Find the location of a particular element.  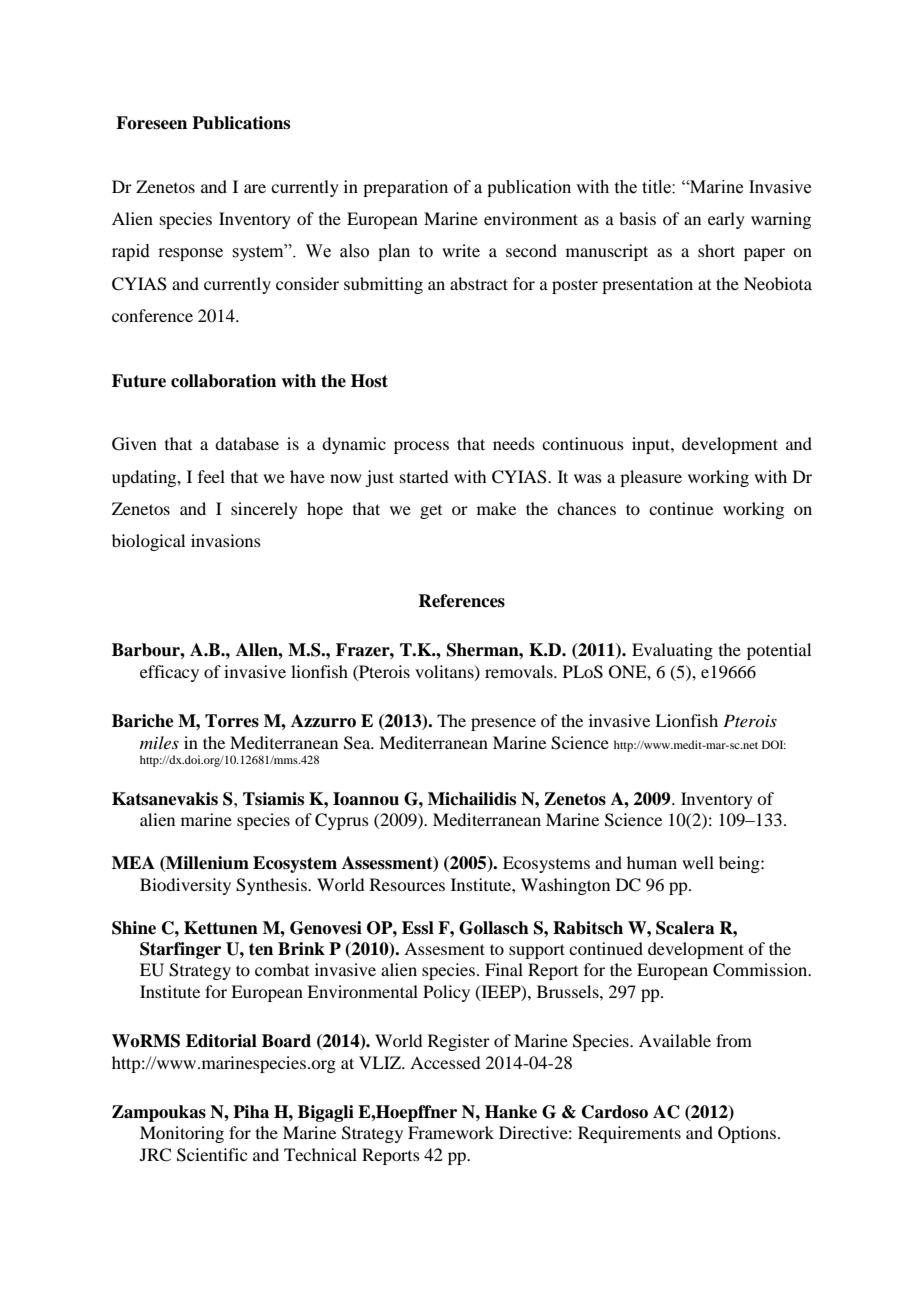

are is located at coordinates (255, 188).
